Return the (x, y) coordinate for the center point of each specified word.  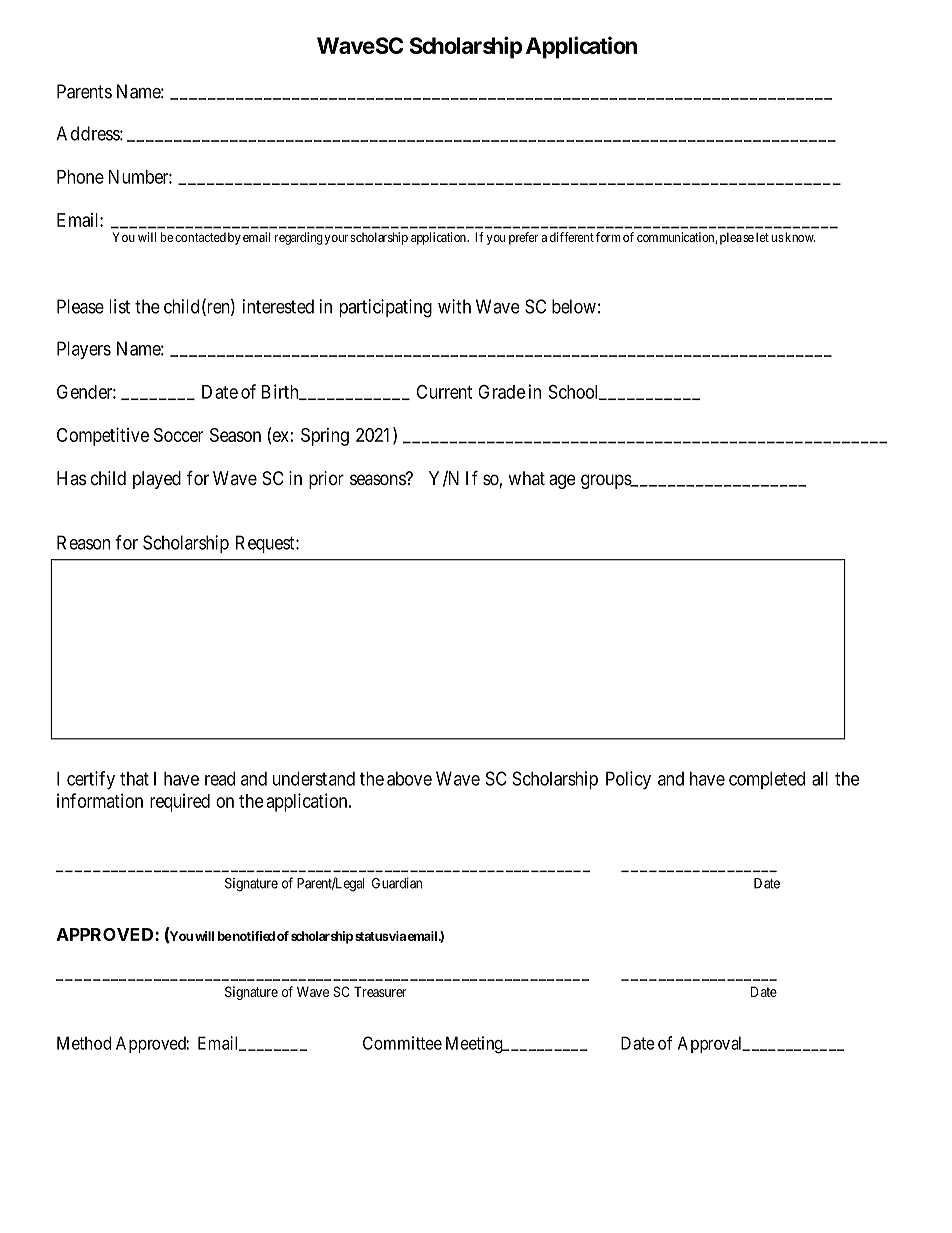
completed (767, 780)
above (409, 778)
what (527, 478)
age (562, 481)
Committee (402, 1043)
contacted (200, 237)
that (134, 779)
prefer (524, 238)
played (157, 480)
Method (84, 1043)
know (799, 237)
